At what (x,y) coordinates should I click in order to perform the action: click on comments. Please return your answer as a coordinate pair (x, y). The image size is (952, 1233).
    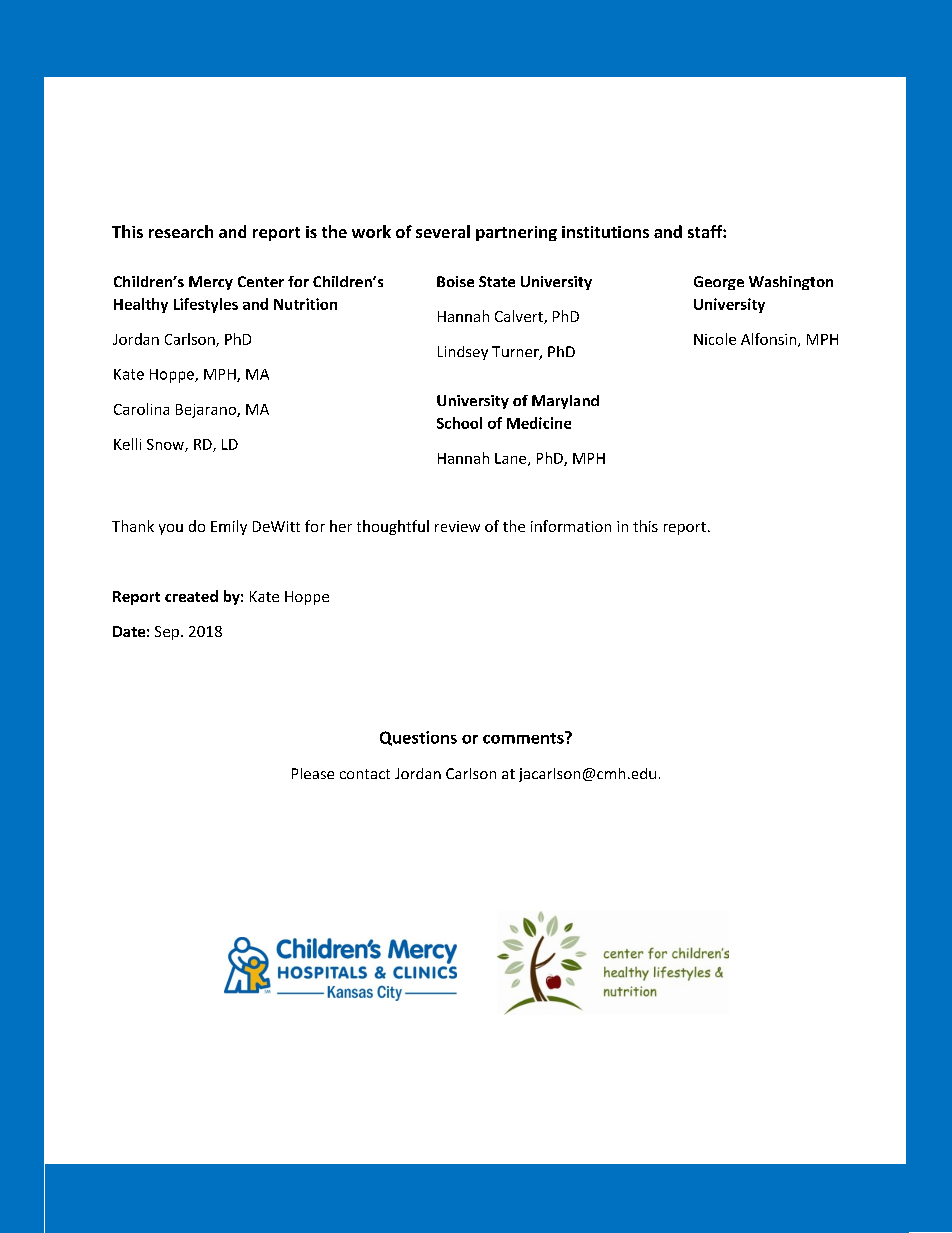
    Looking at the image, I should click on (524, 737).
